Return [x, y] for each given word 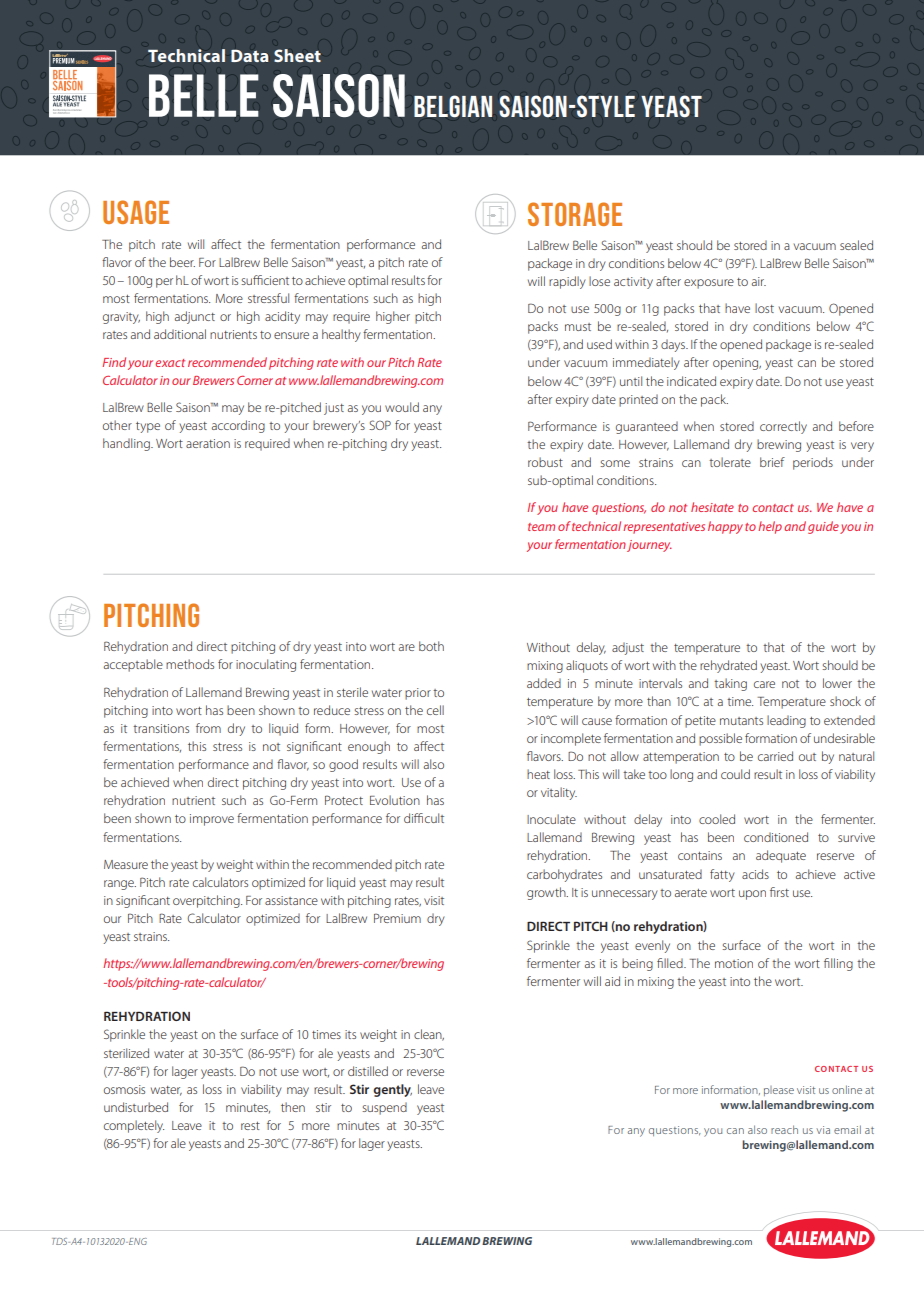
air [759, 281]
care [764, 684]
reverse [425, 1072]
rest [250, 1126]
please [779, 1091]
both [431, 646]
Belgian [453, 106]
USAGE [136, 212]
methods [190, 664]
